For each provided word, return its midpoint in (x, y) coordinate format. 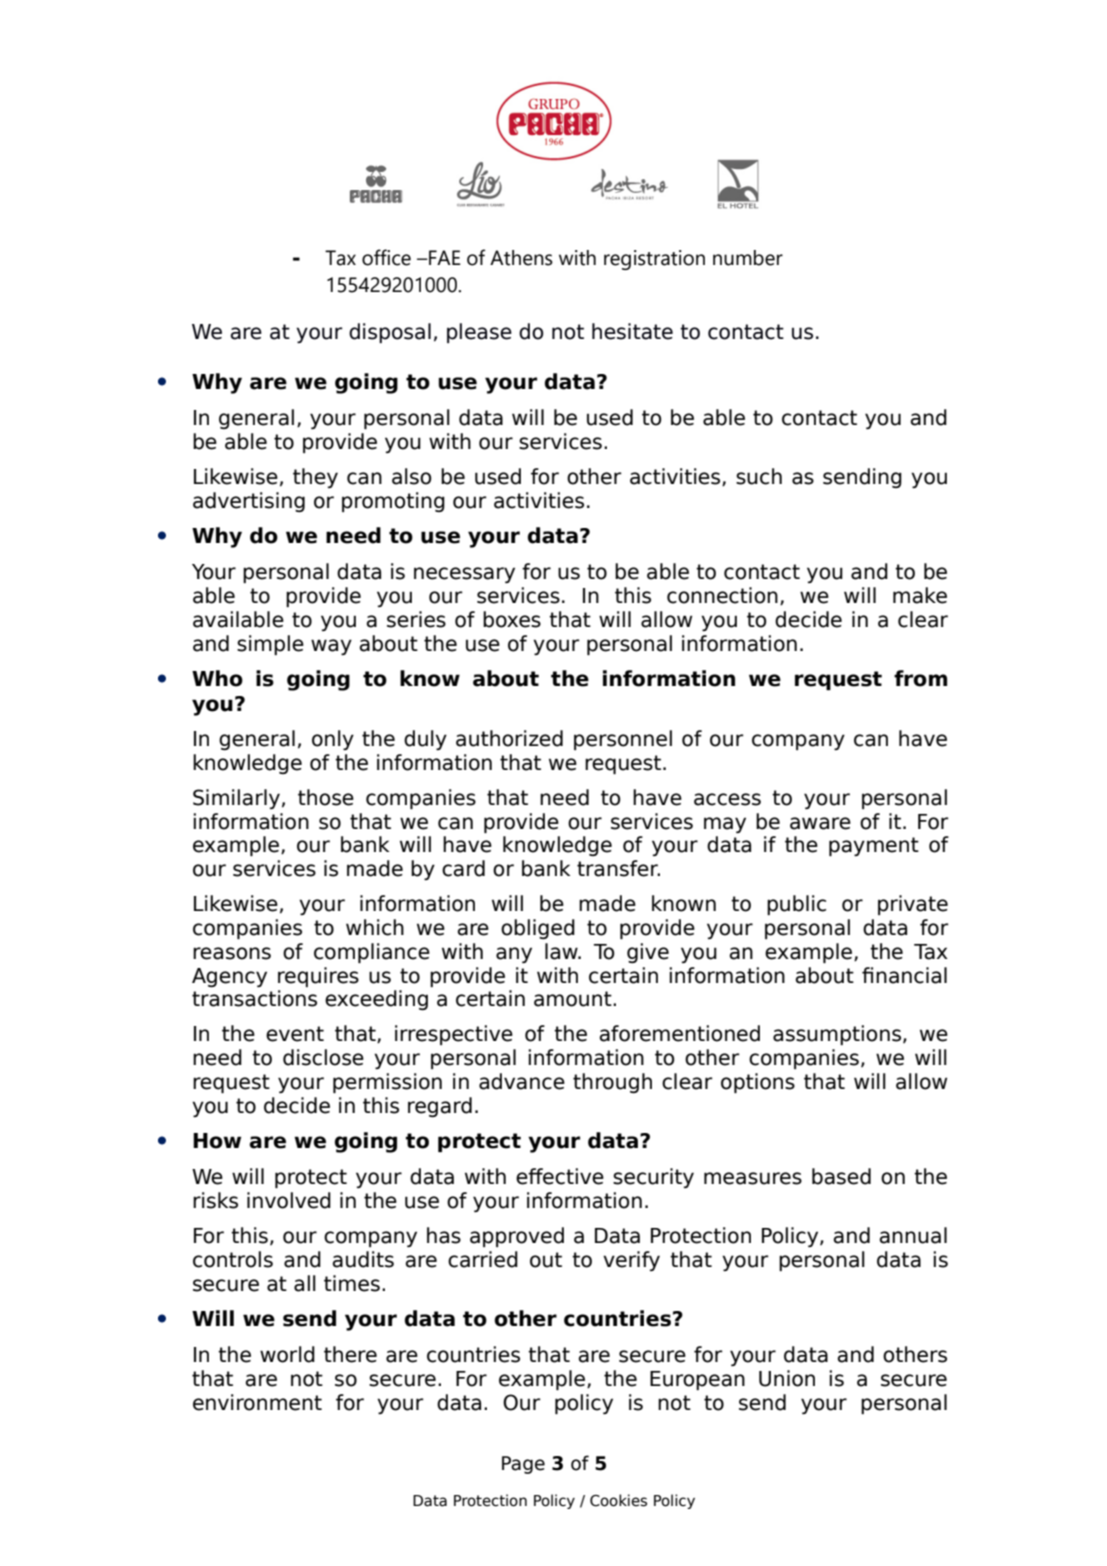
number (748, 258)
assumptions (838, 1035)
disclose (323, 1057)
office (386, 257)
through (612, 1083)
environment (257, 1402)
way (331, 647)
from (920, 678)
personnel (623, 740)
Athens (521, 258)
